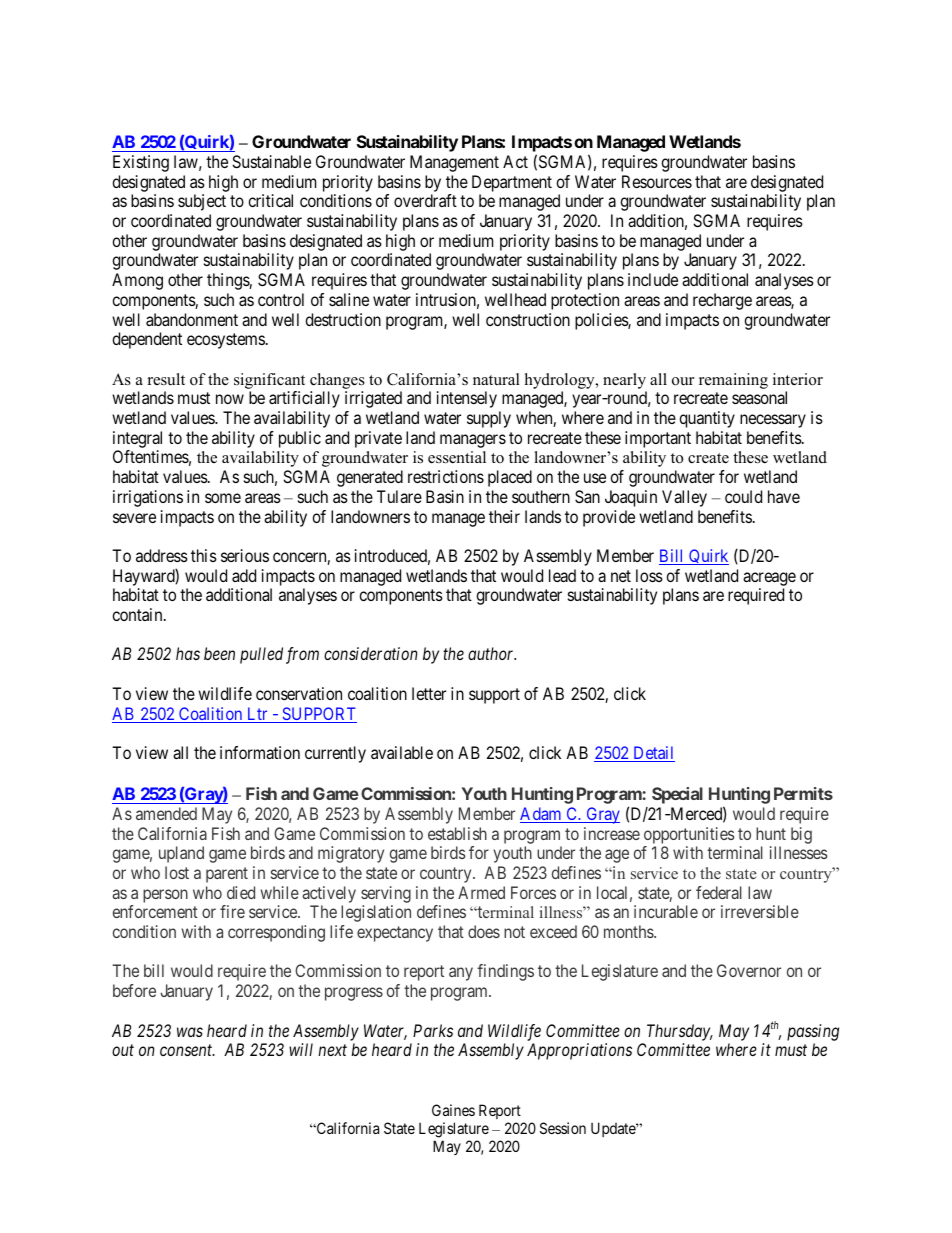 The image size is (952, 1233). Describe the element at coordinates (219, 653) in the document. I see `been` at that location.
